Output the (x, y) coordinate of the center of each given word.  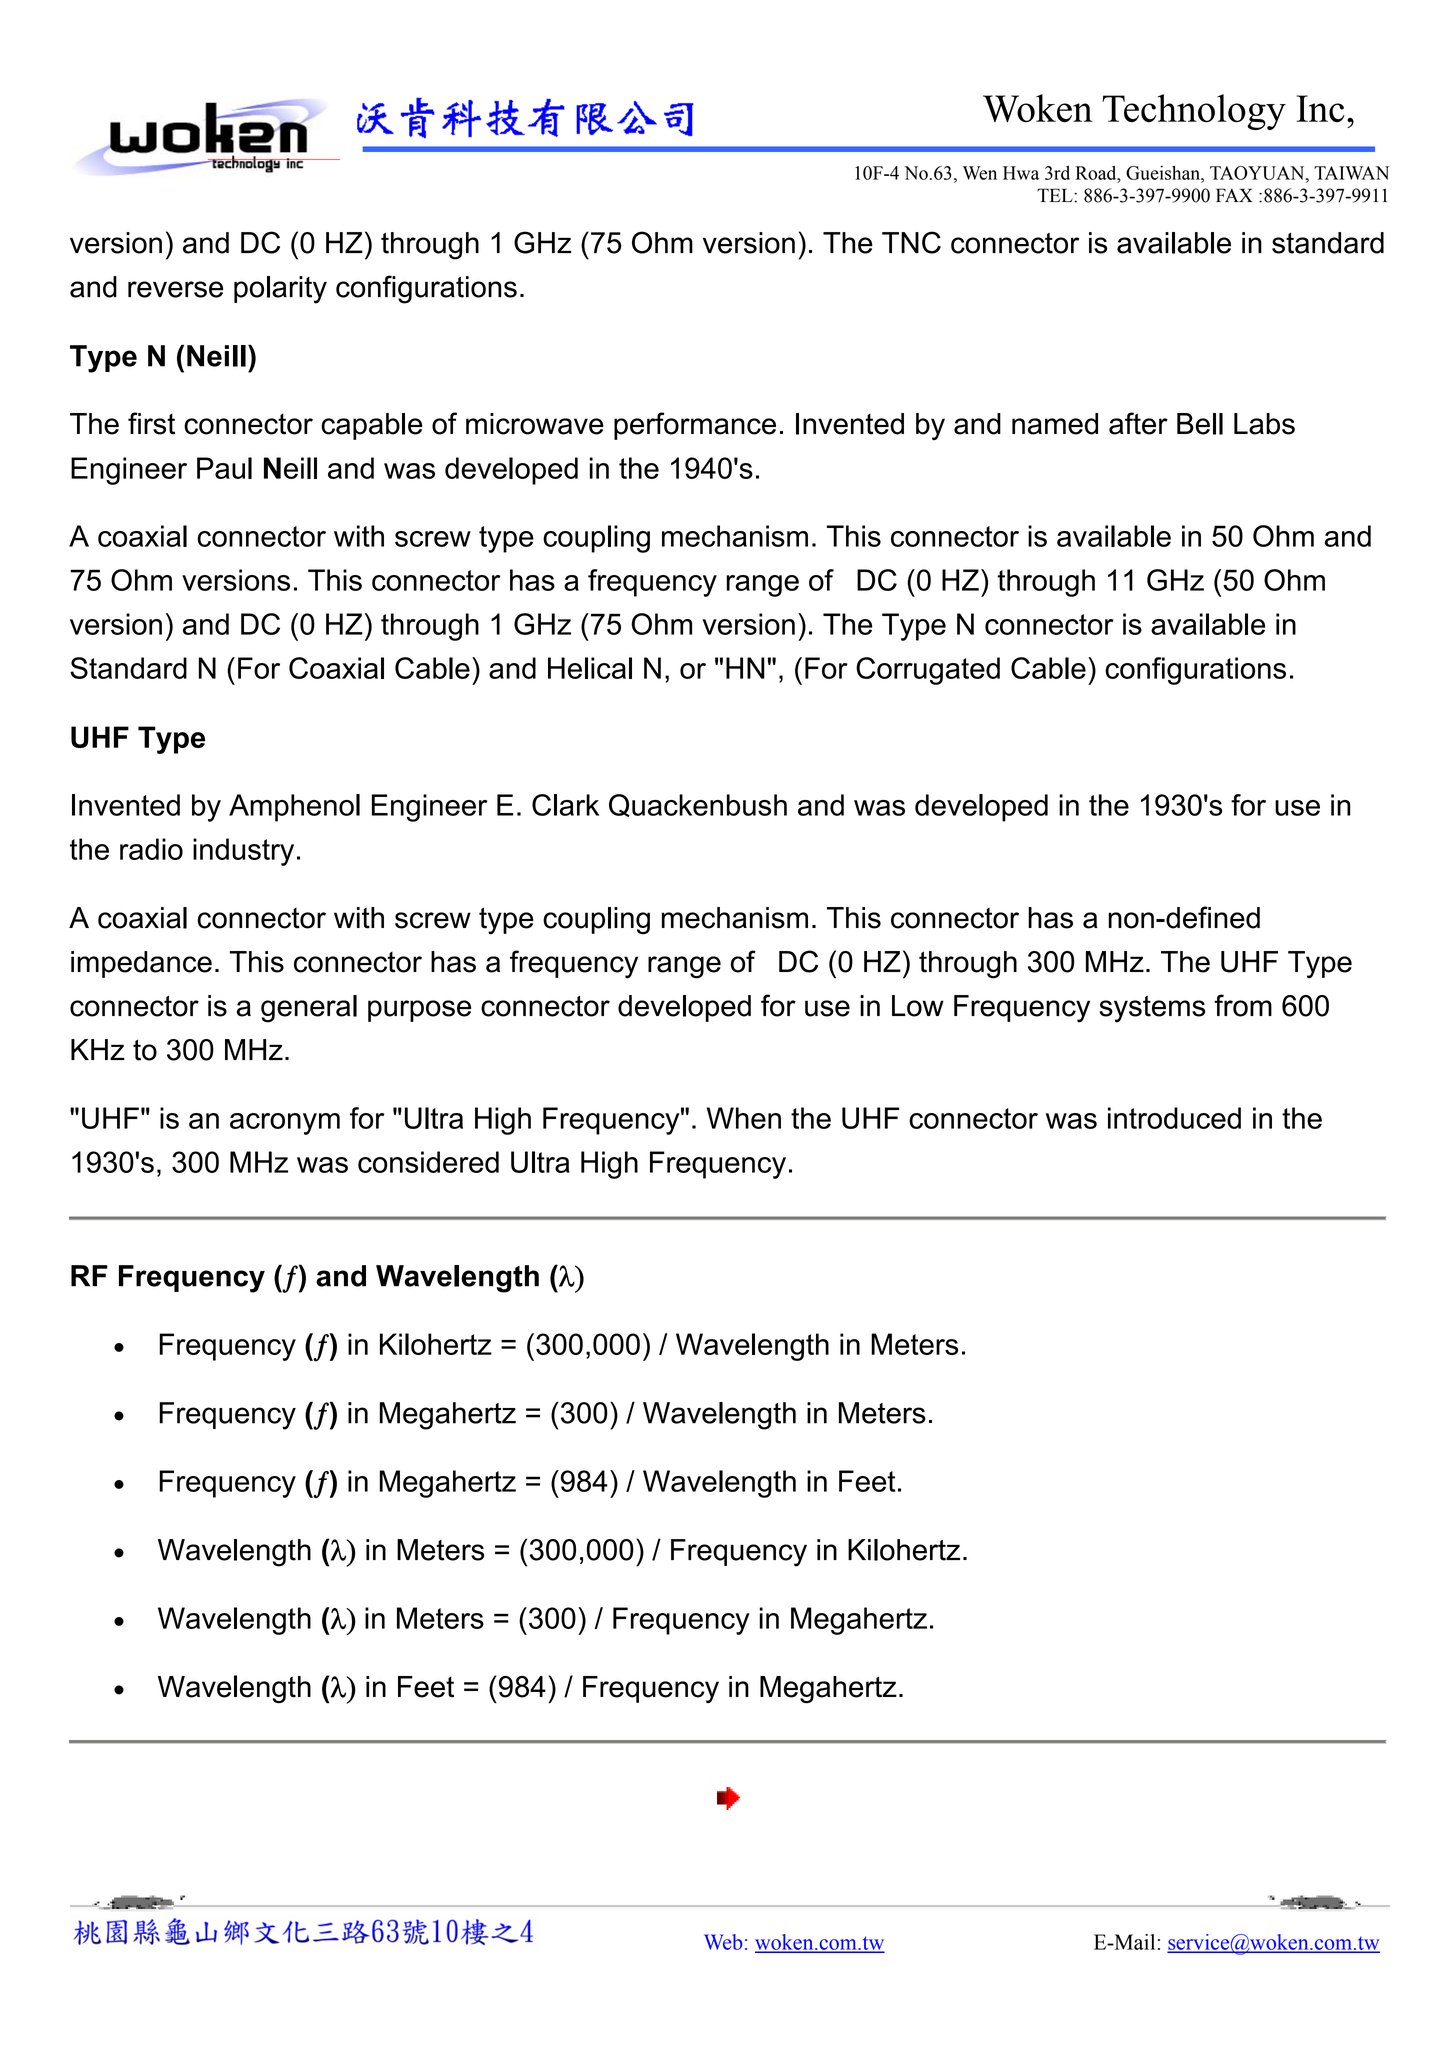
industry (243, 852)
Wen (980, 173)
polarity (280, 290)
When (744, 1118)
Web (723, 1942)
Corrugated (928, 671)
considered (428, 1162)
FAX (1234, 195)
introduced (1174, 1118)
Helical (590, 668)
